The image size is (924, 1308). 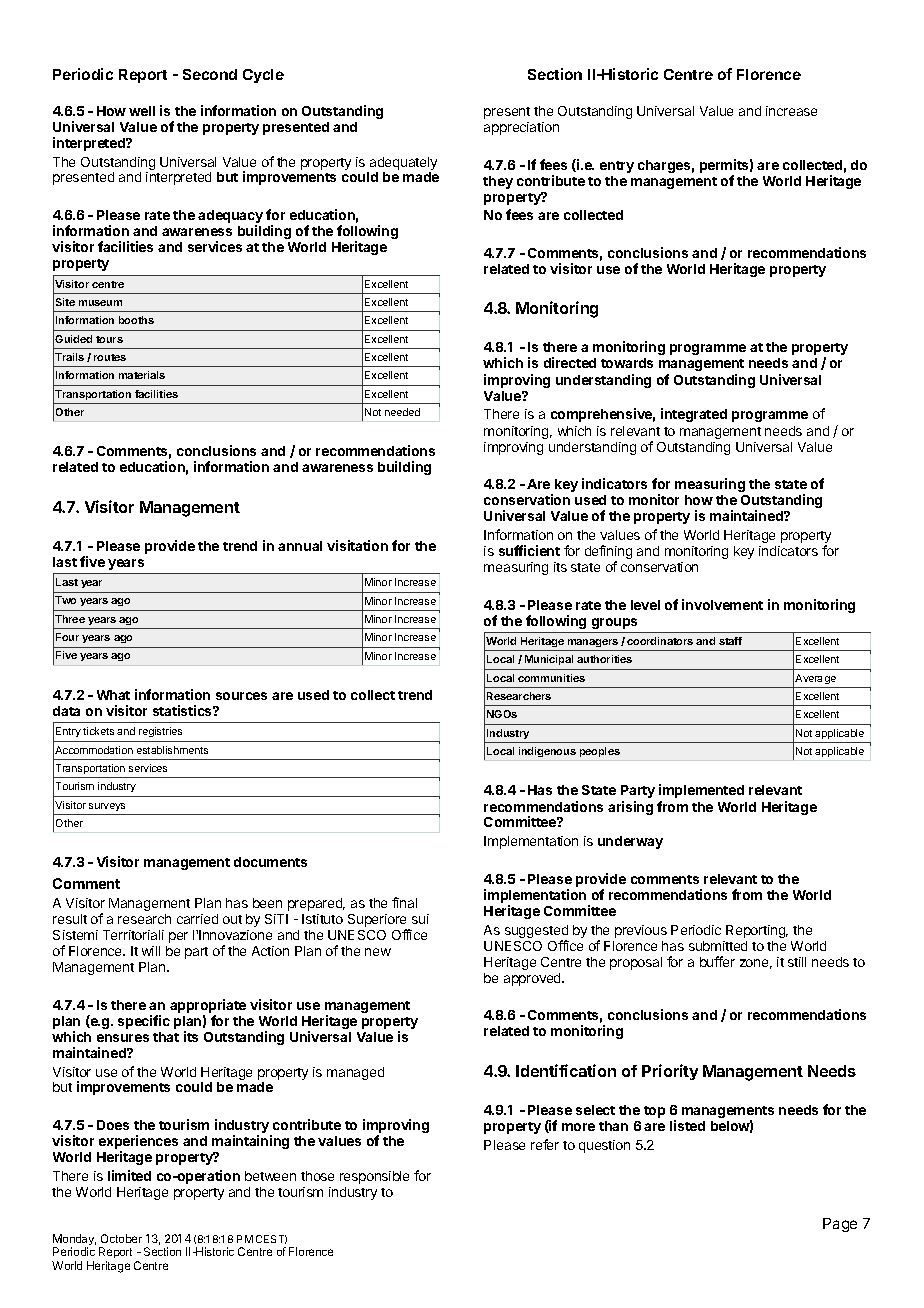 What do you see at coordinates (730, 641) in the screenshot?
I see `staff` at bounding box center [730, 641].
